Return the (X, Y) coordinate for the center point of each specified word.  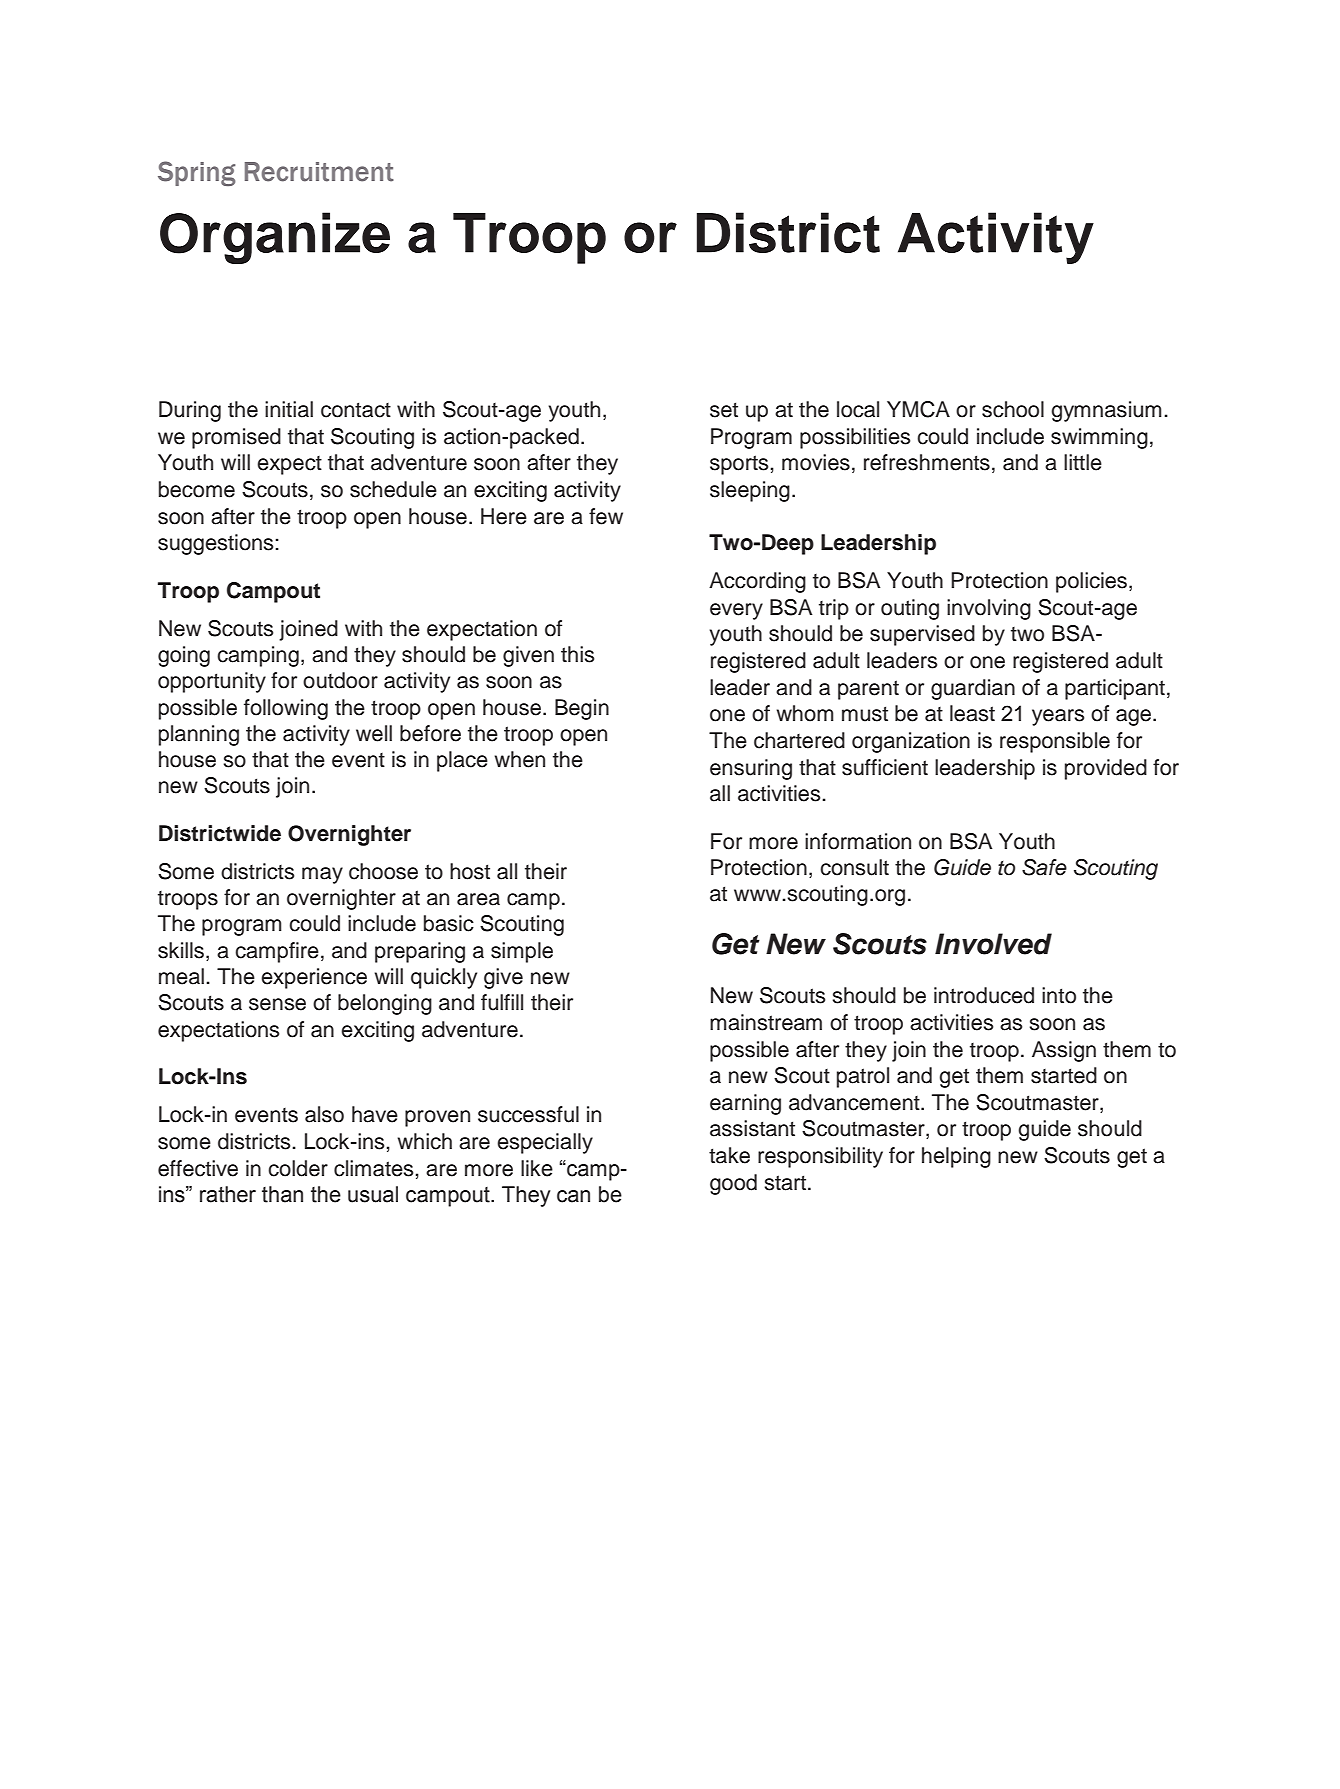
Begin (582, 709)
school (1013, 409)
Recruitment (319, 172)
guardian (973, 689)
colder (298, 1168)
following (286, 709)
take (729, 1155)
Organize (275, 238)
